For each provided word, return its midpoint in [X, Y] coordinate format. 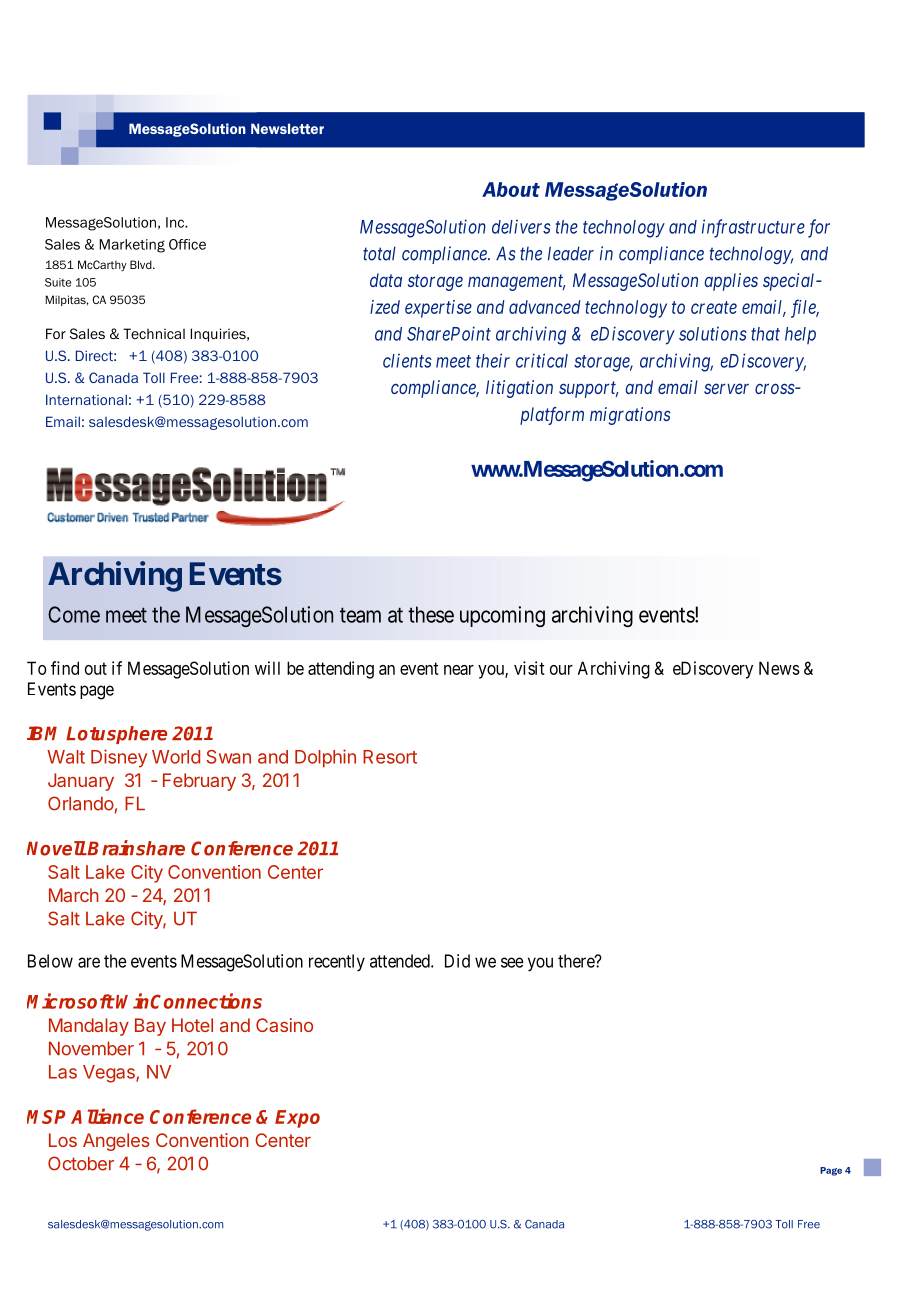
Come [74, 614]
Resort [390, 757]
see [512, 962]
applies [731, 282]
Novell [56, 848]
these [431, 614]
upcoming [502, 616]
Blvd [142, 264]
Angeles [116, 1142]
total [379, 253]
